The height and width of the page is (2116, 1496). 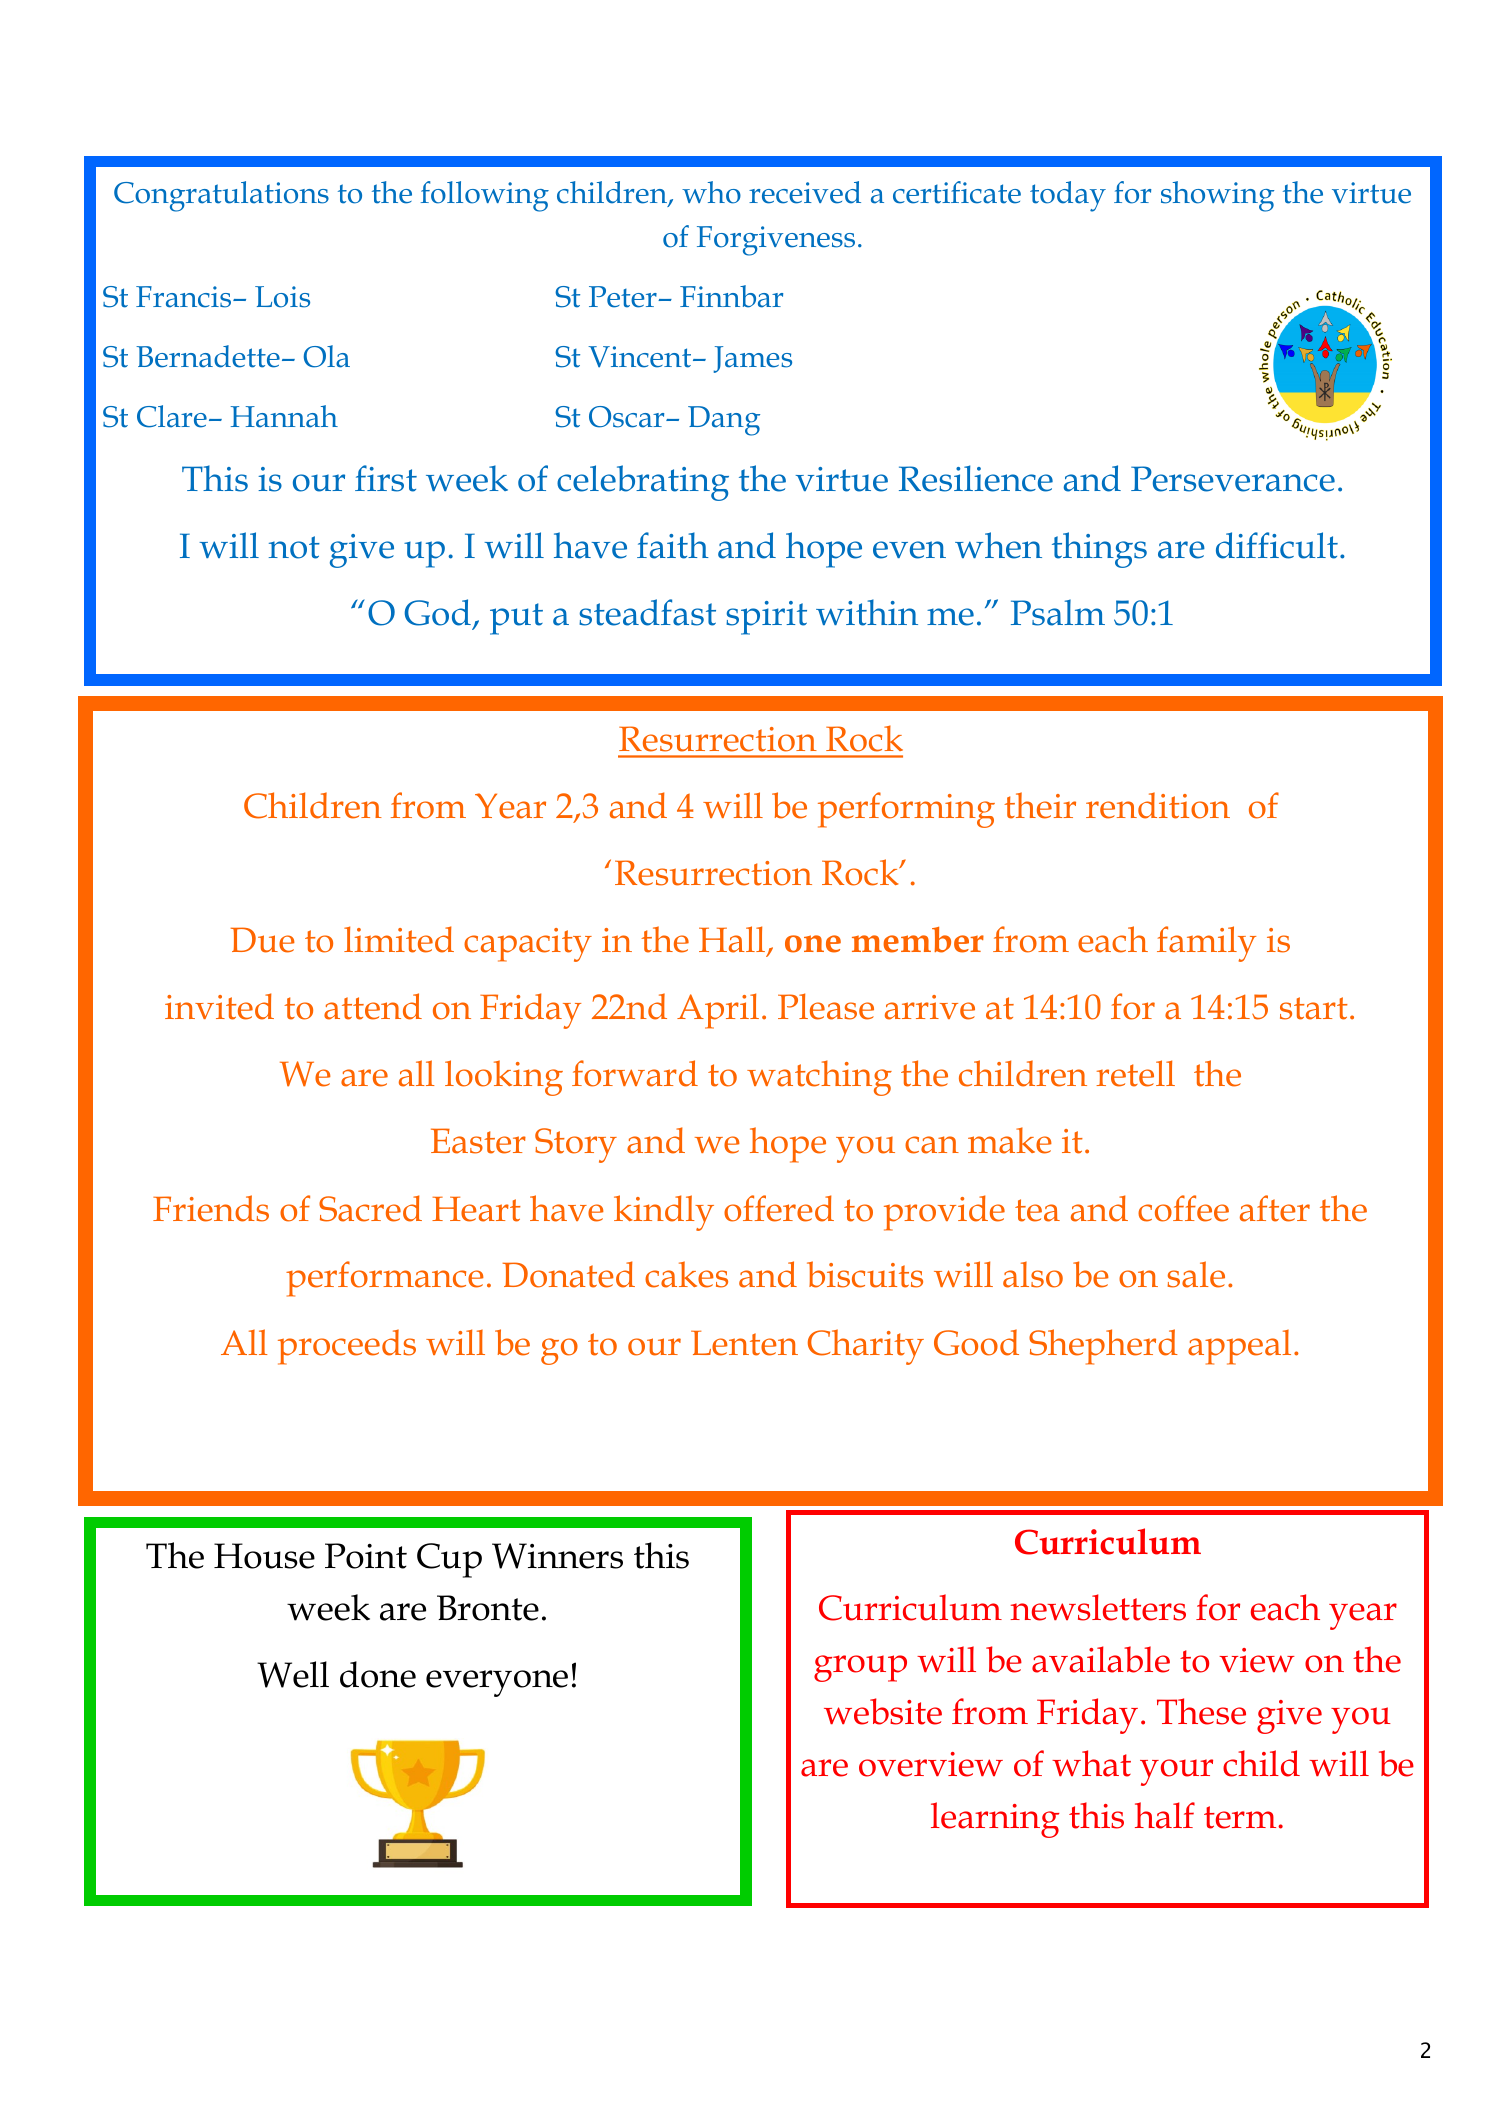 What do you see at coordinates (766, 618) in the page?
I see `spirit` at bounding box center [766, 618].
